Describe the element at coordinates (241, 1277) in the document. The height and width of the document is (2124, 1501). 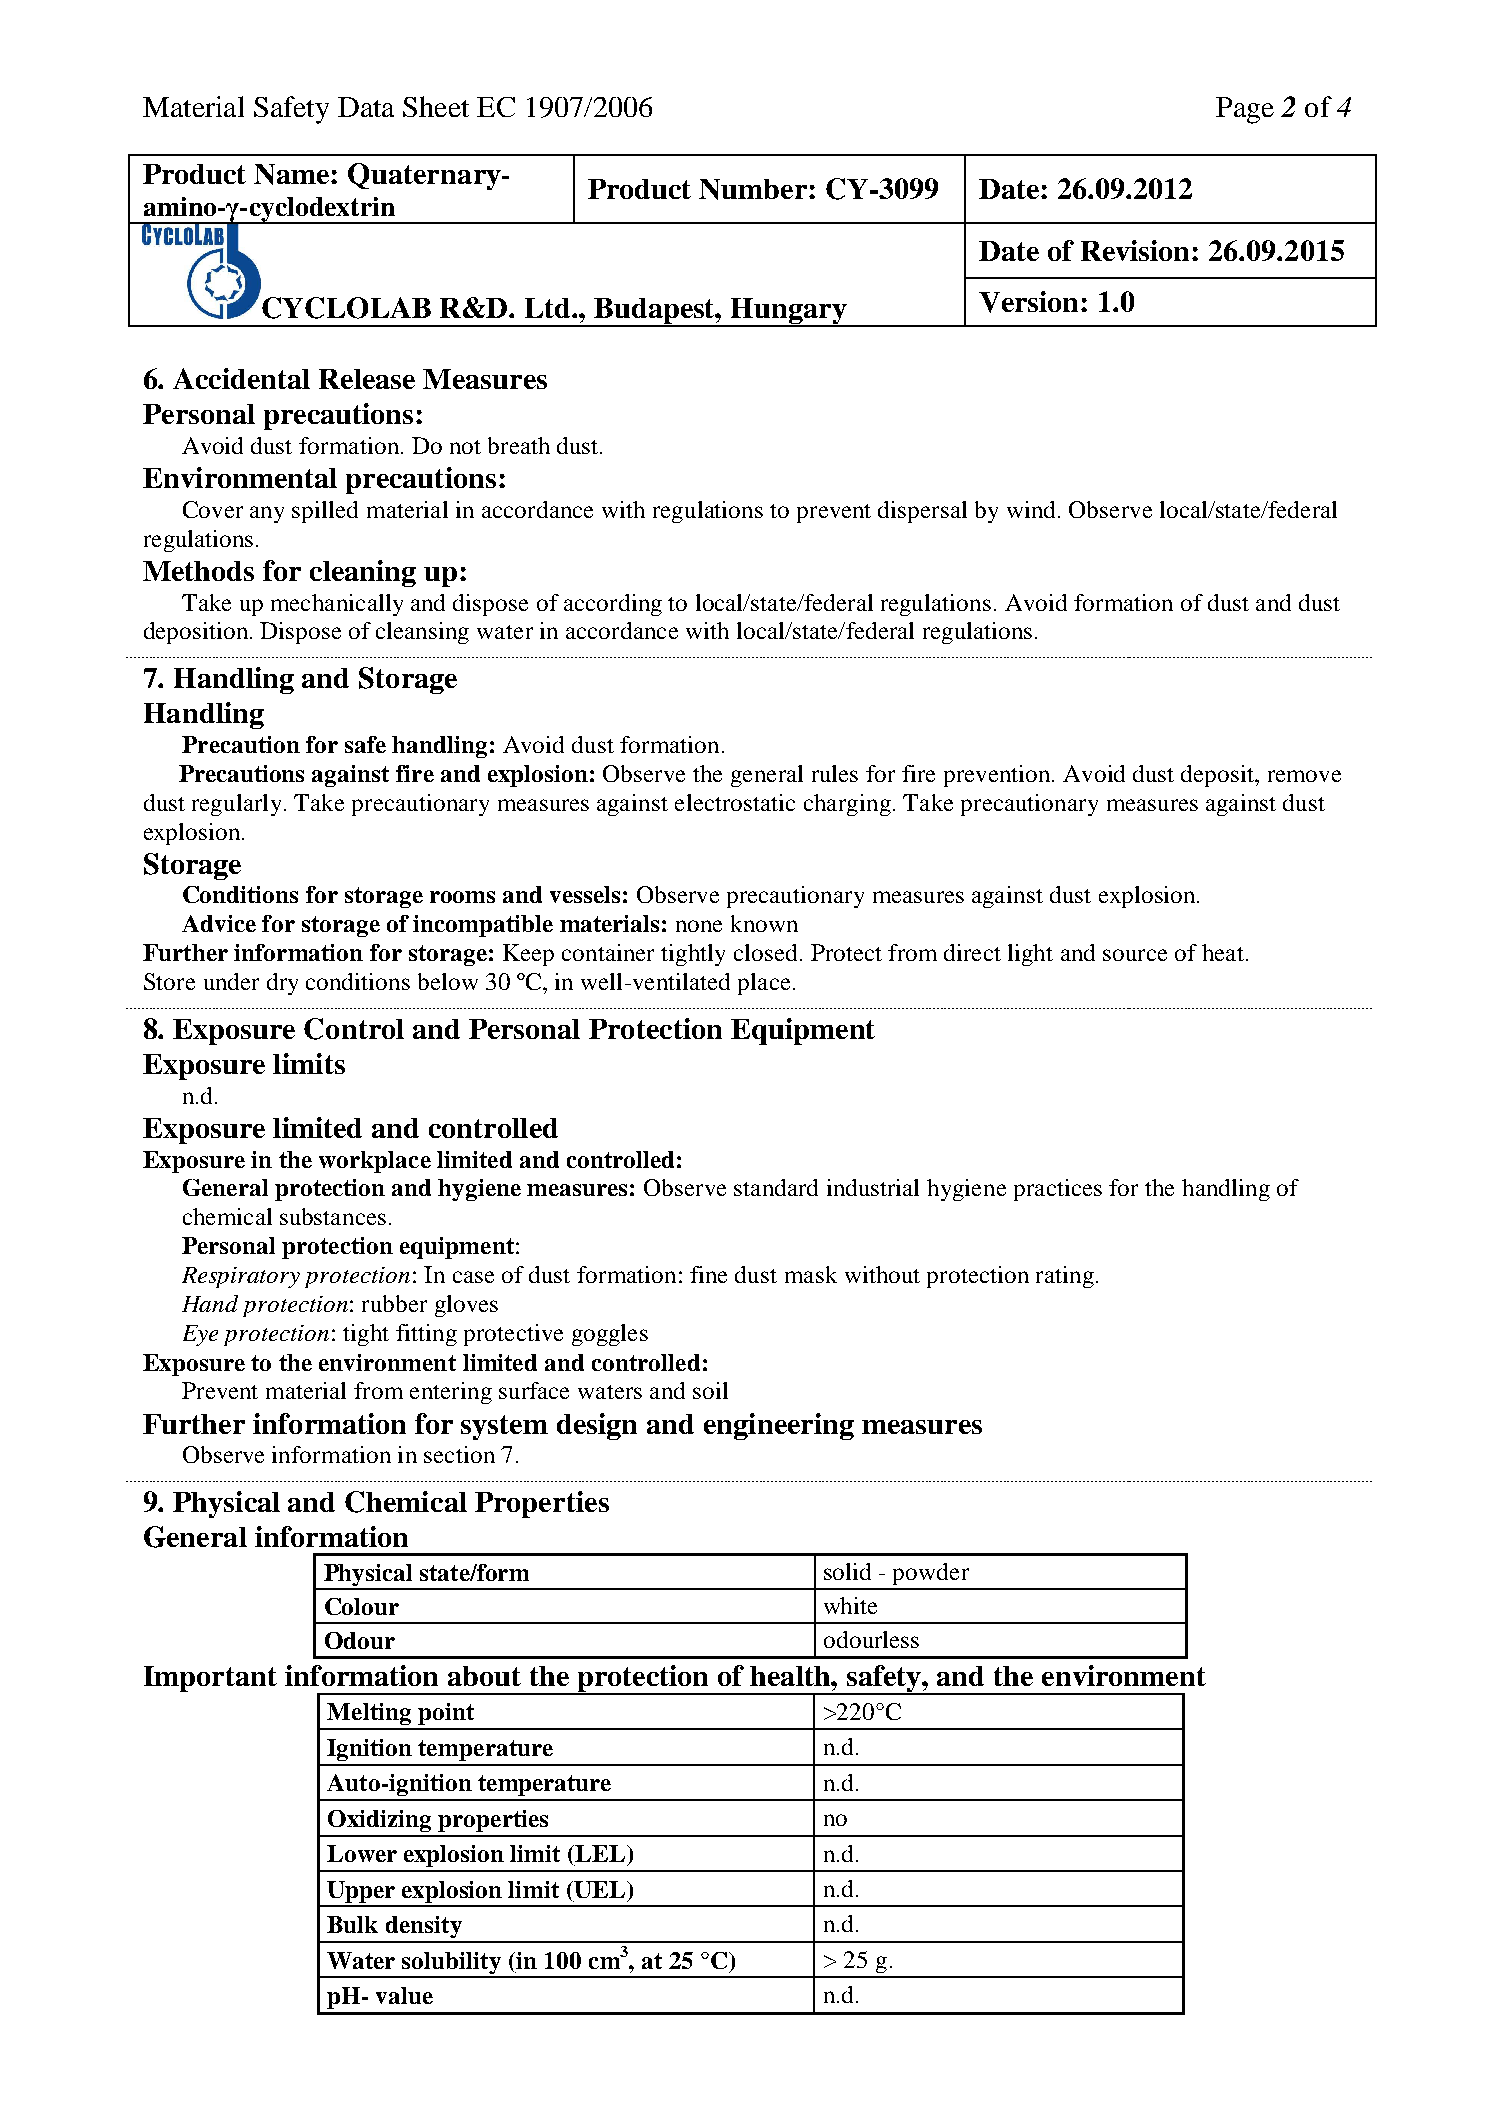
I see `Respiratory` at that location.
